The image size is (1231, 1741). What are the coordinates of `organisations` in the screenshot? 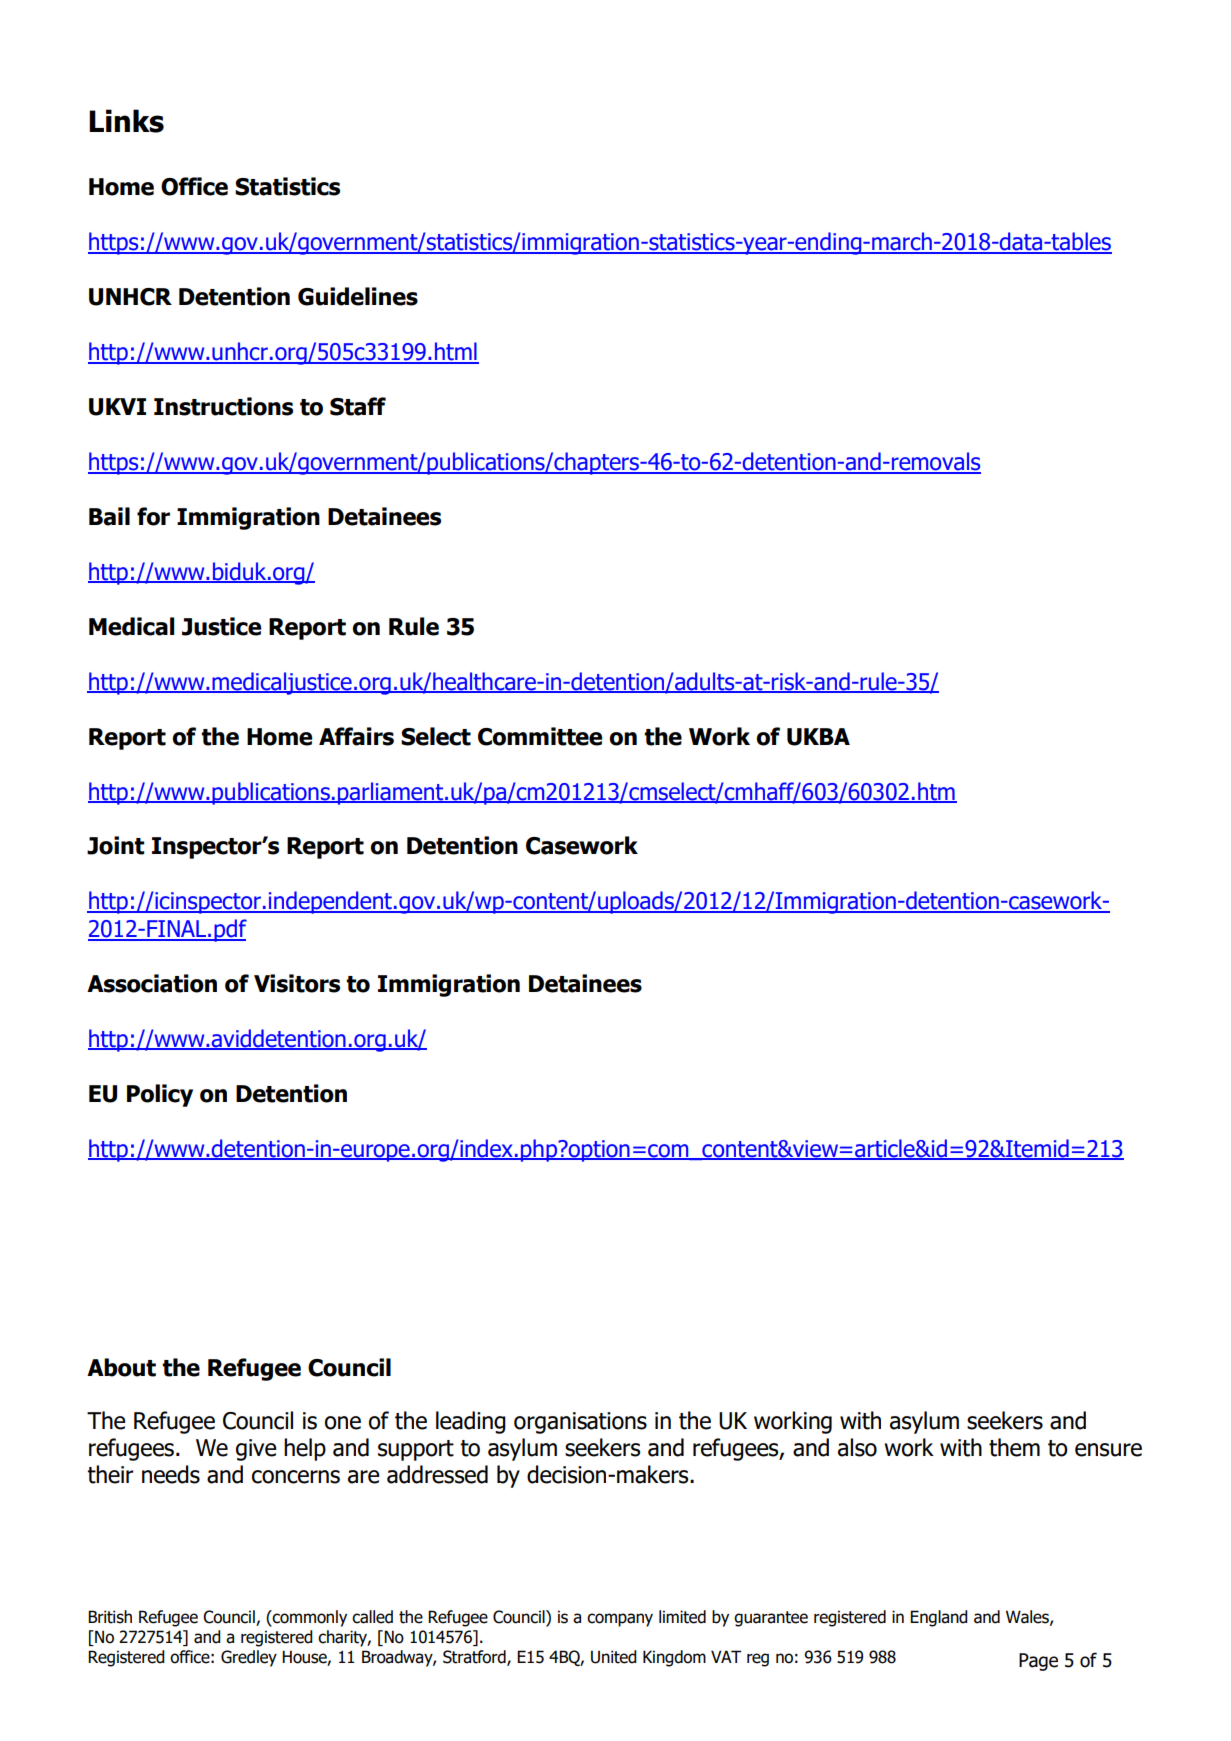 It's located at (580, 1423).
